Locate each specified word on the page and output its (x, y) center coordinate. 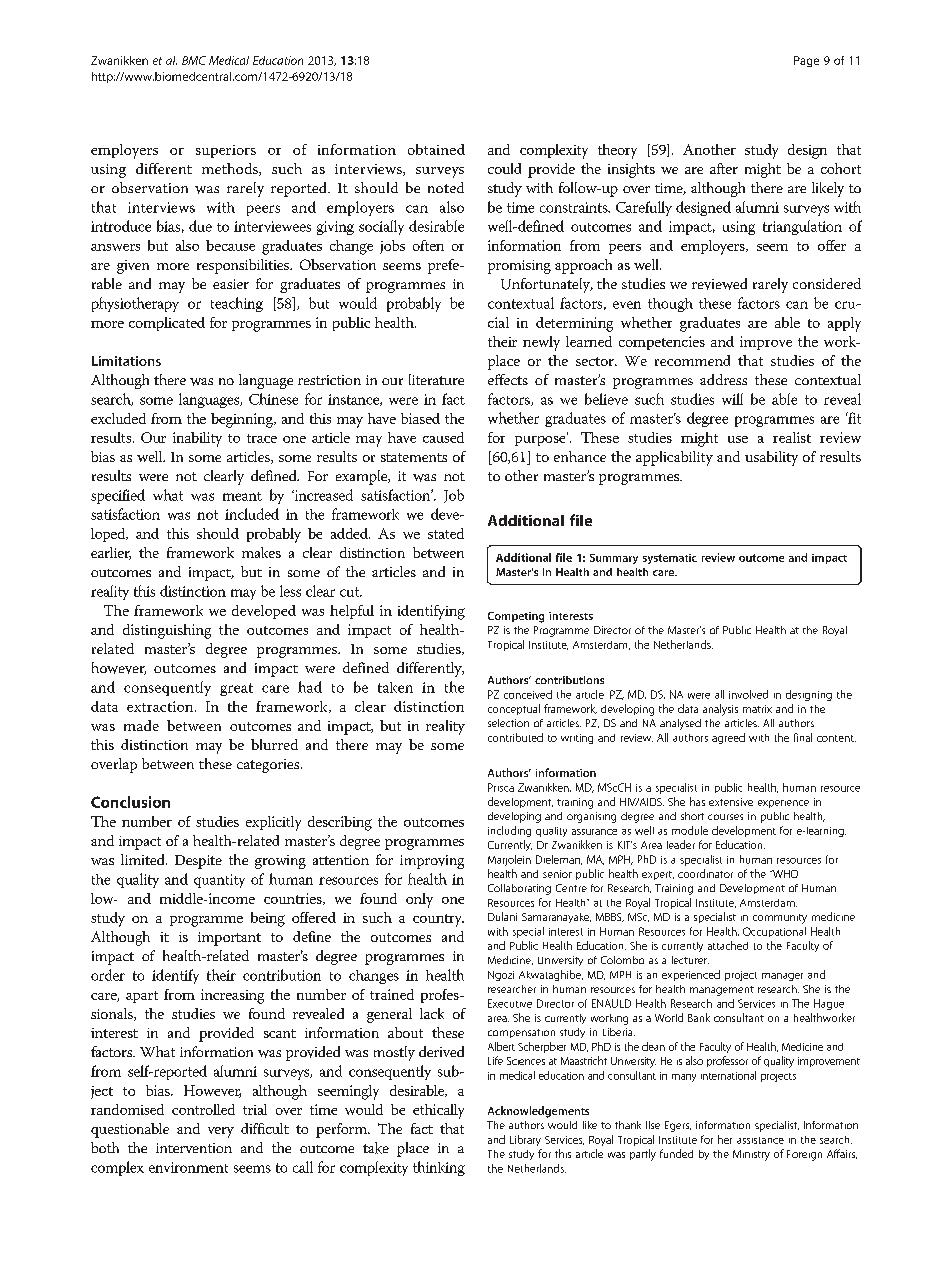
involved (748, 694)
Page (806, 61)
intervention (194, 1148)
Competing (516, 617)
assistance (760, 1140)
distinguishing (167, 631)
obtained (436, 149)
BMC (194, 60)
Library (525, 1140)
